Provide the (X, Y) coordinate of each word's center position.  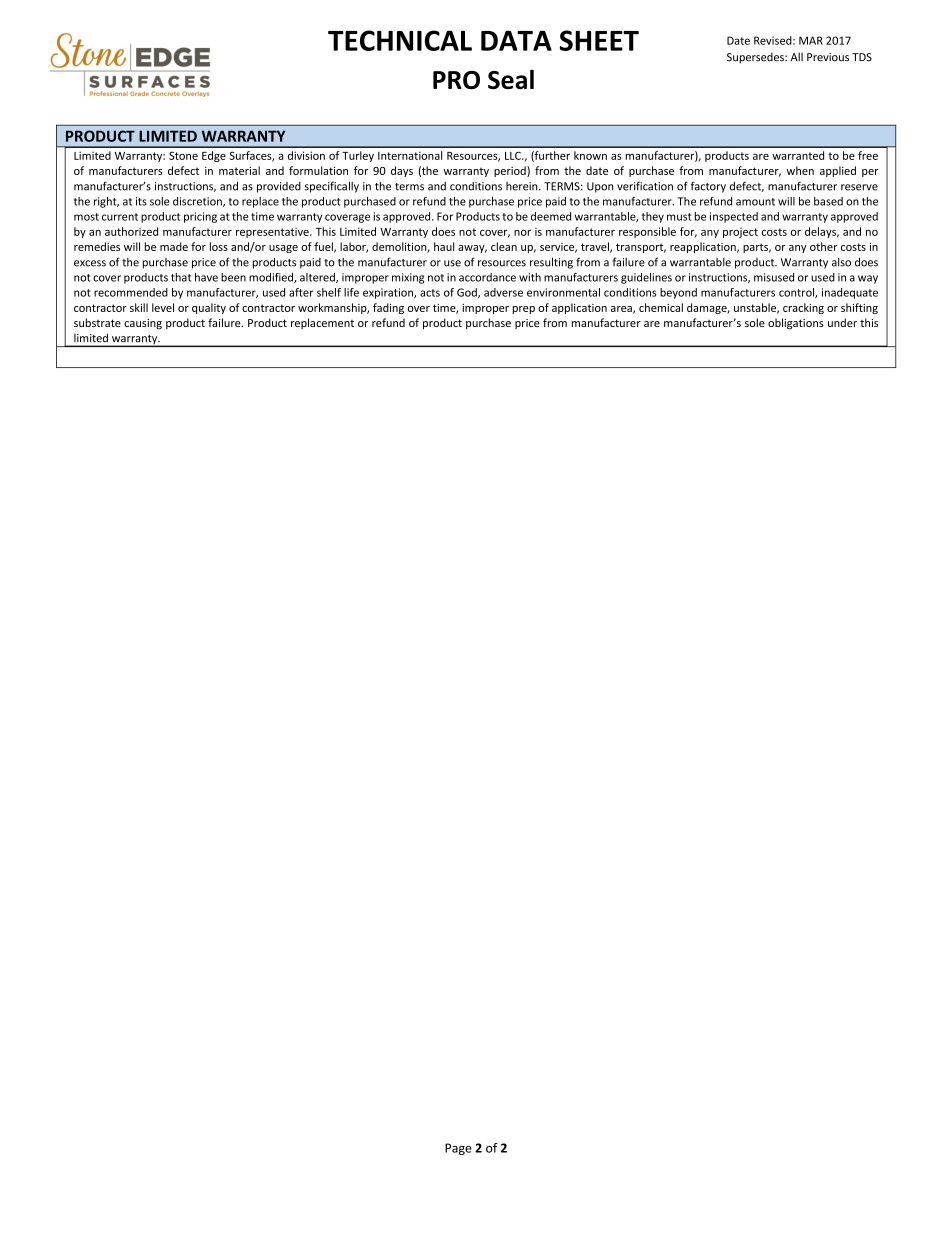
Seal (511, 79)
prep (524, 310)
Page (458, 1149)
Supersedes (756, 58)
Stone (183, 155)
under (842, 322)
